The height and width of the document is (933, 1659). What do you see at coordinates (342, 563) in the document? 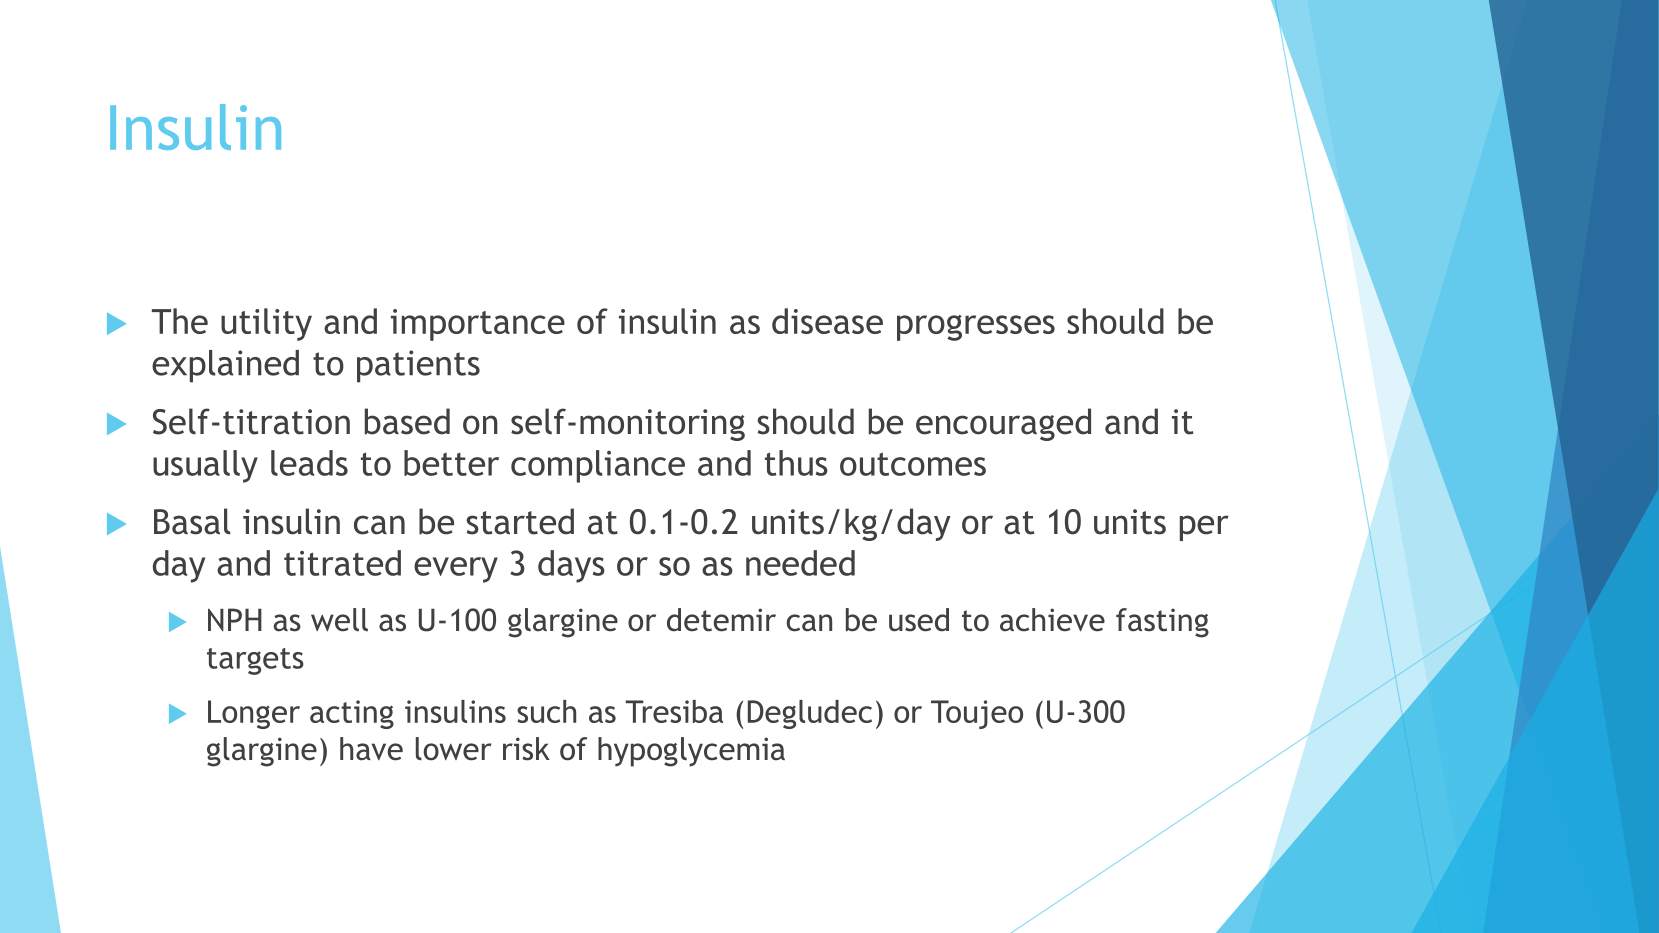
I see `titrated` at bounding box center [342, 563].
